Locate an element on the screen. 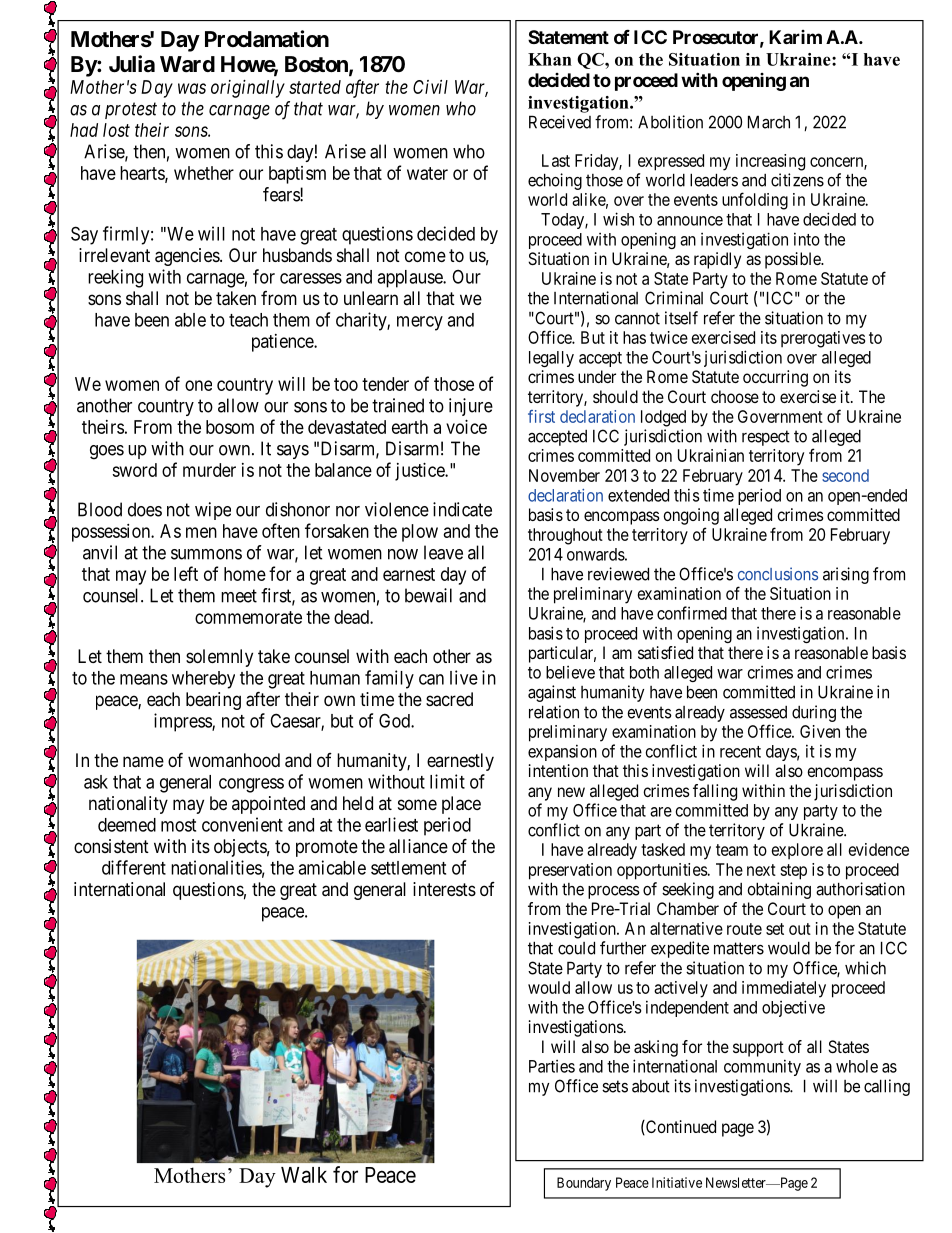 Image resolution: width=952 pixels, height=1233 pixels. Civil is located at coordinates (430, 87).
